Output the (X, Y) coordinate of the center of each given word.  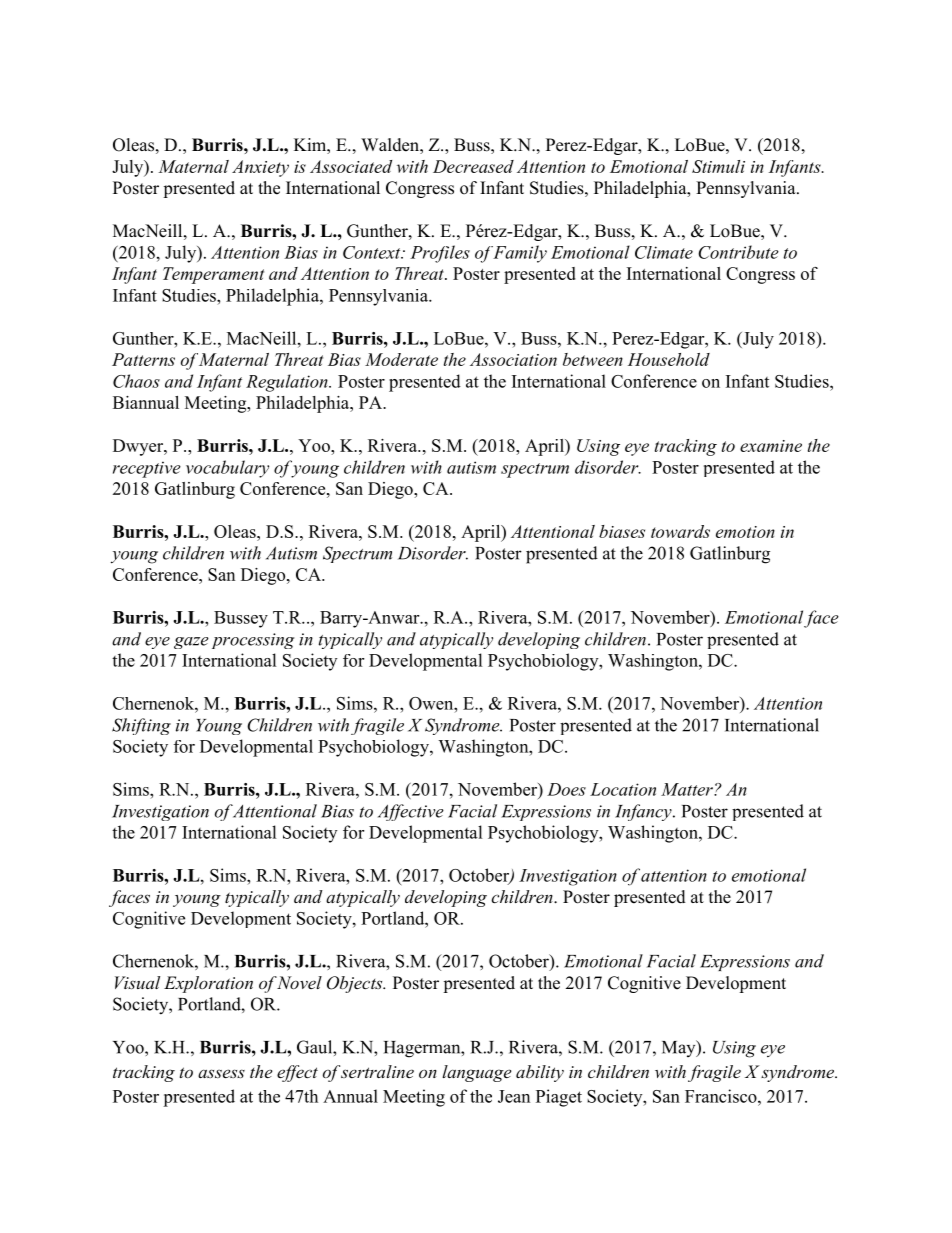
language (476, 1073)
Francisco (722, 1096)
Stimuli (718, 166)
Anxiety (260, 168)
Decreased (473, 166)
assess (221, 1073)
